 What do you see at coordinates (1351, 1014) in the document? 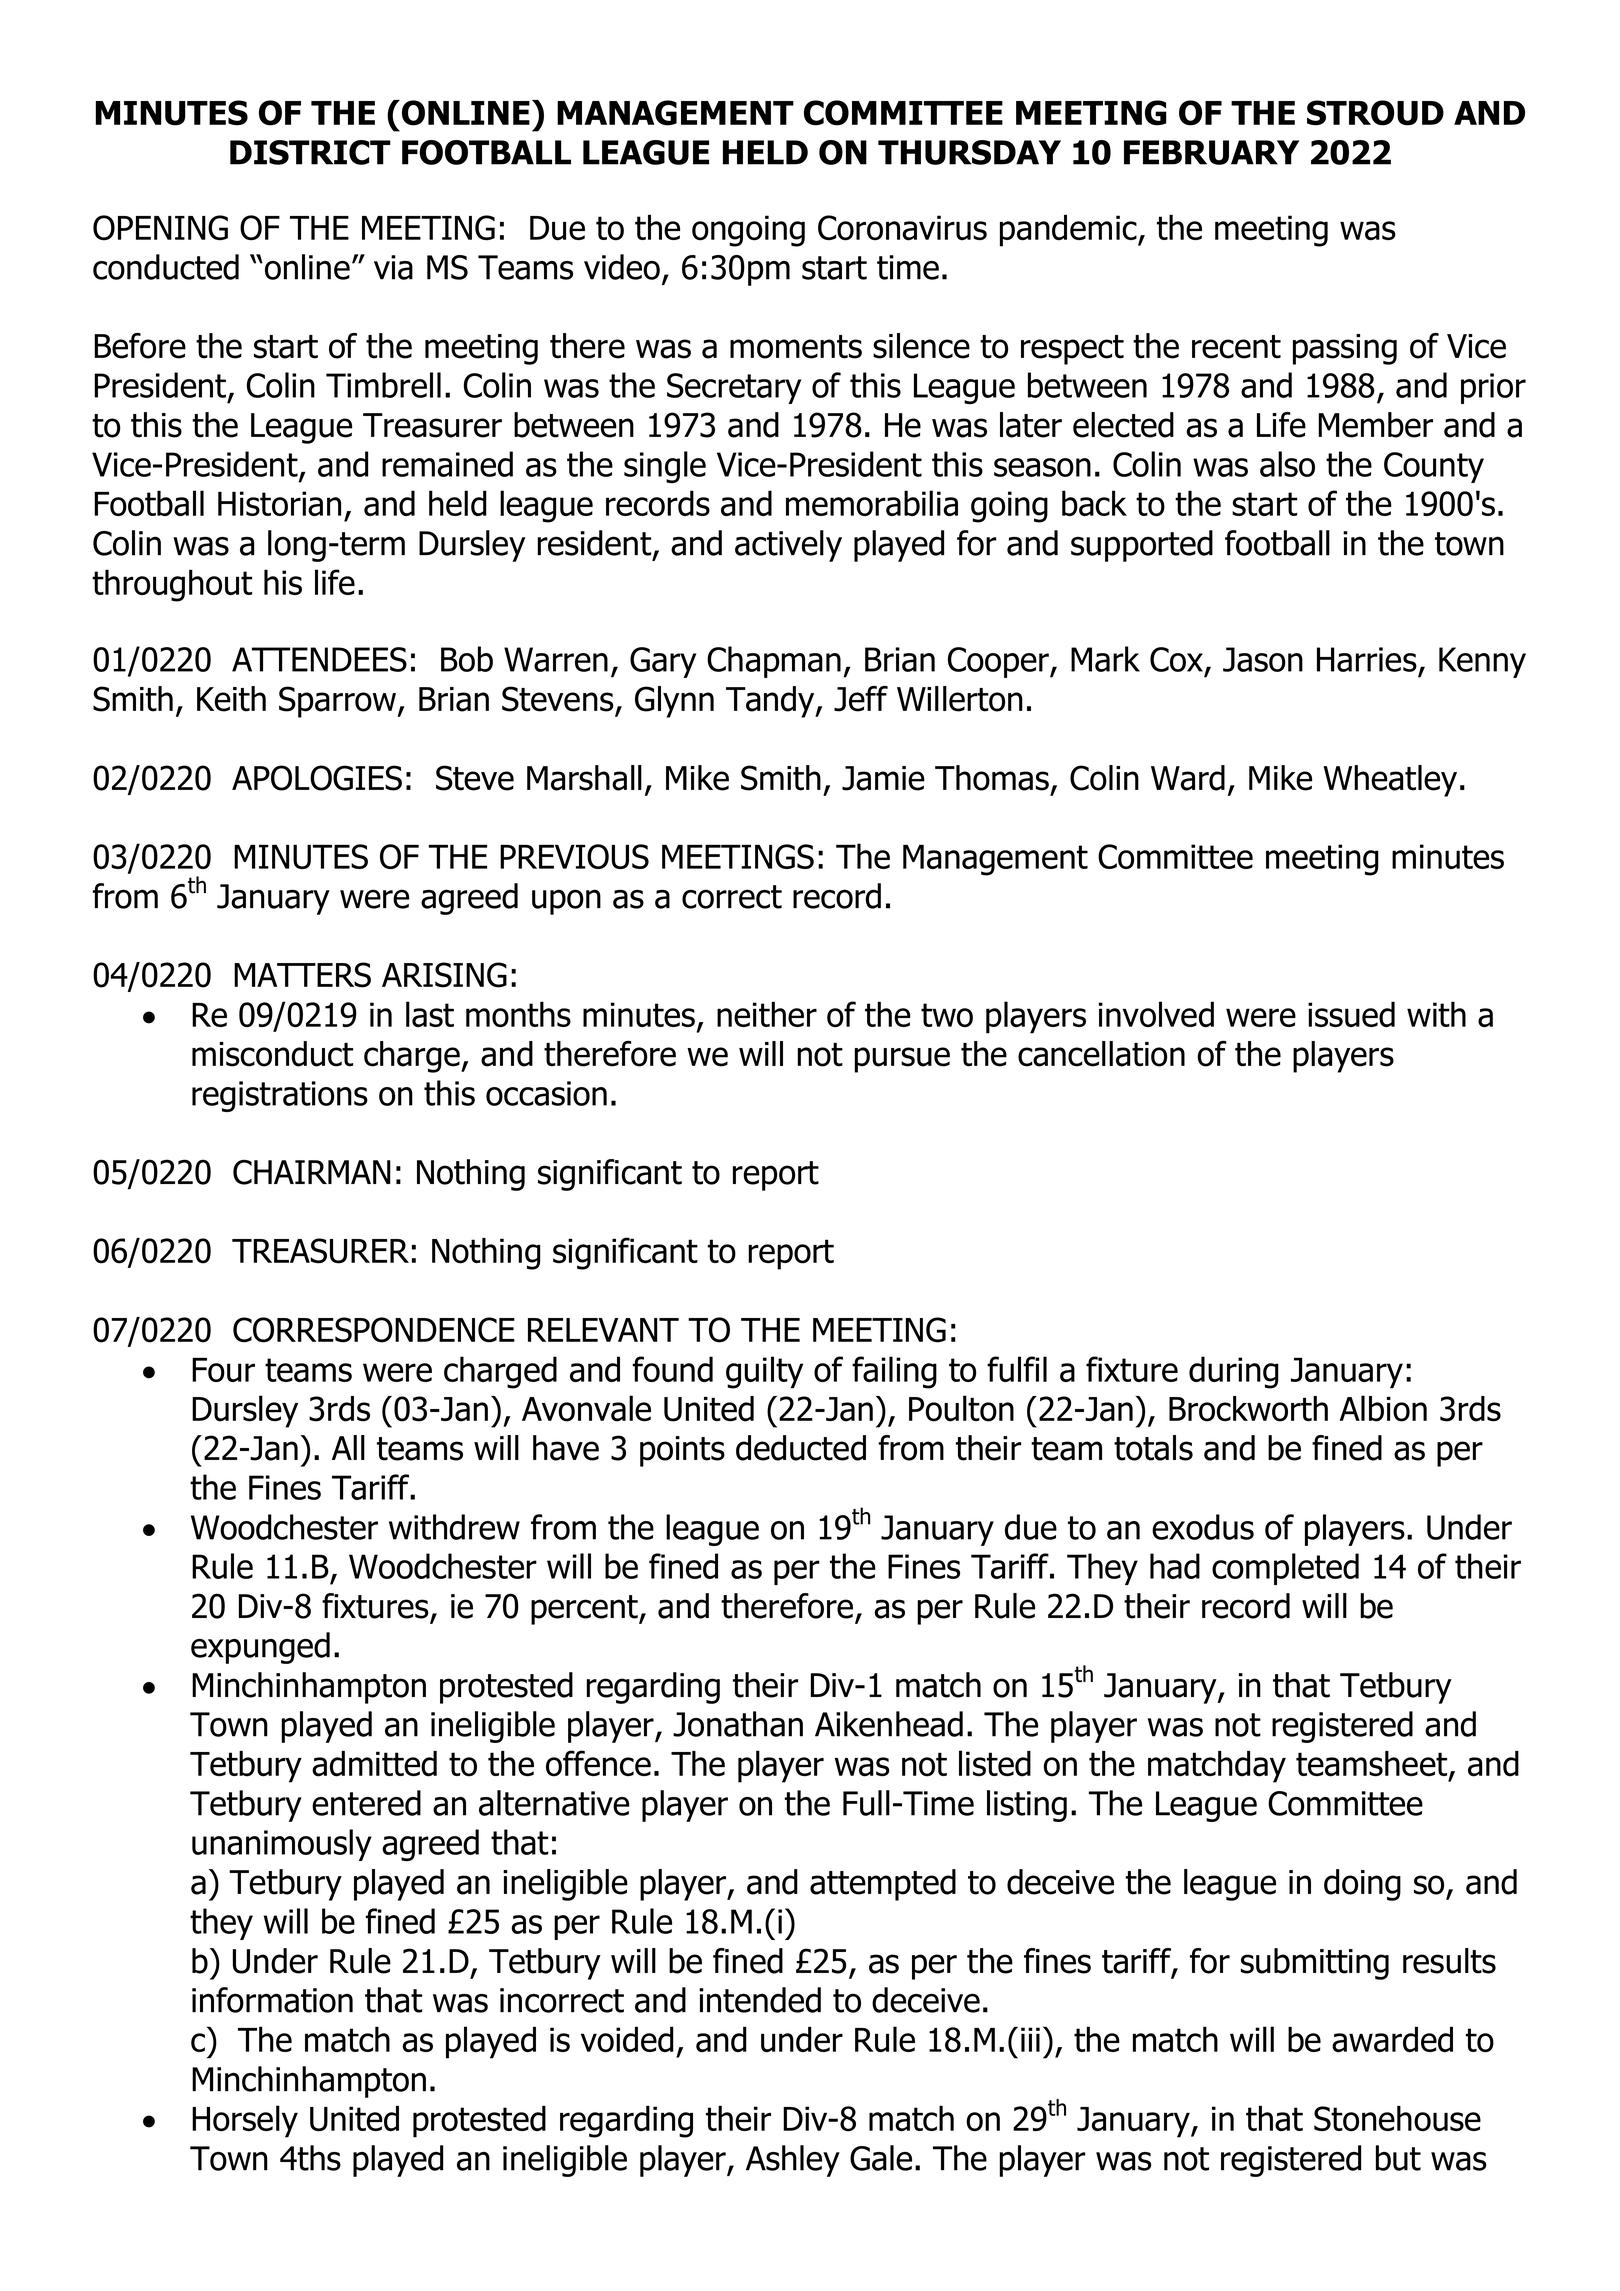
I see `issued` at bounding box center [1351, 1014].
